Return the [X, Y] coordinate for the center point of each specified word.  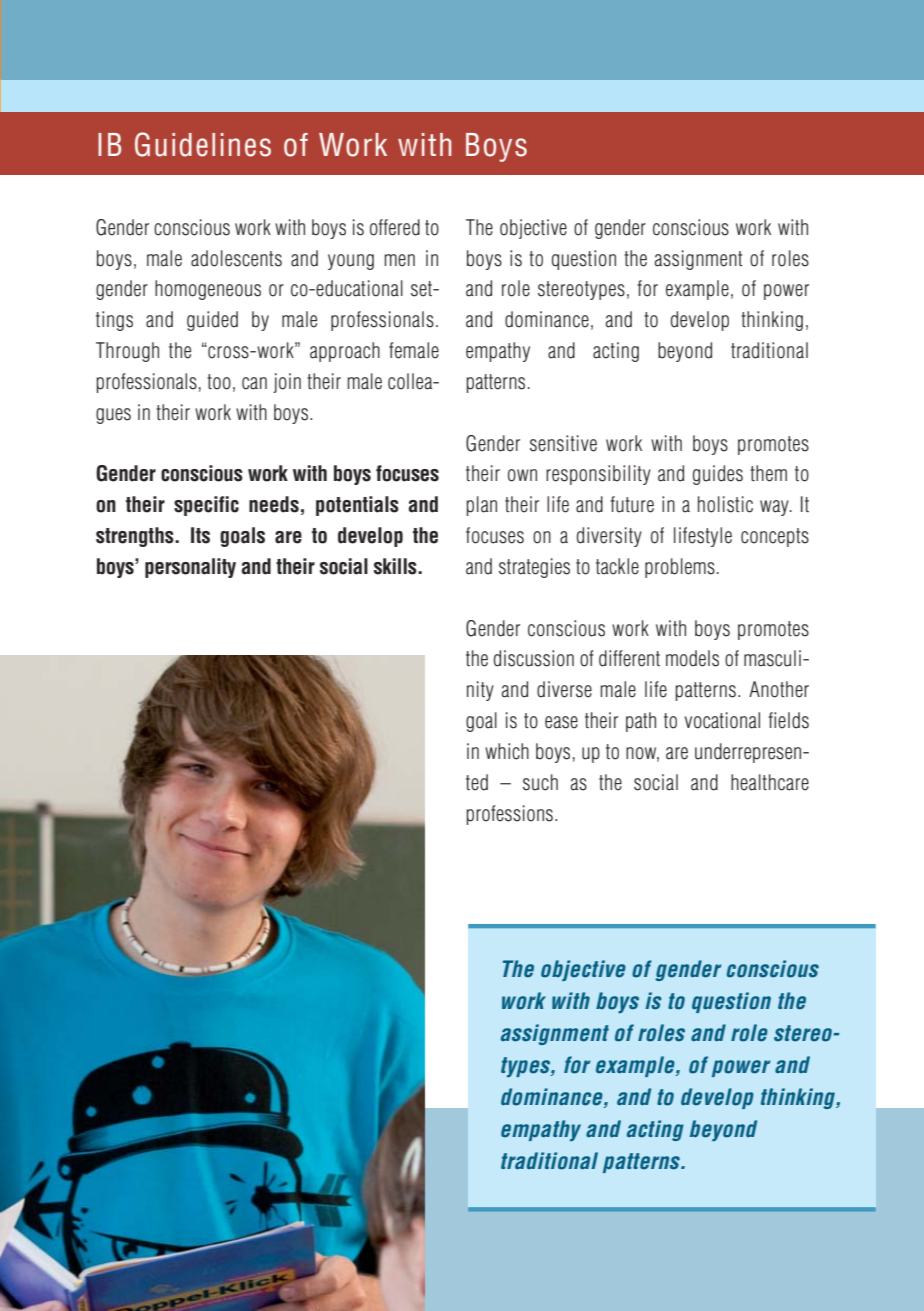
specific [206, 506]
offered [395, 227]
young [351, 262]
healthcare [770, 782]
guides [718, 475]
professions [509, 815]
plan [481, 506]
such [540, 782]
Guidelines [203, 144]
